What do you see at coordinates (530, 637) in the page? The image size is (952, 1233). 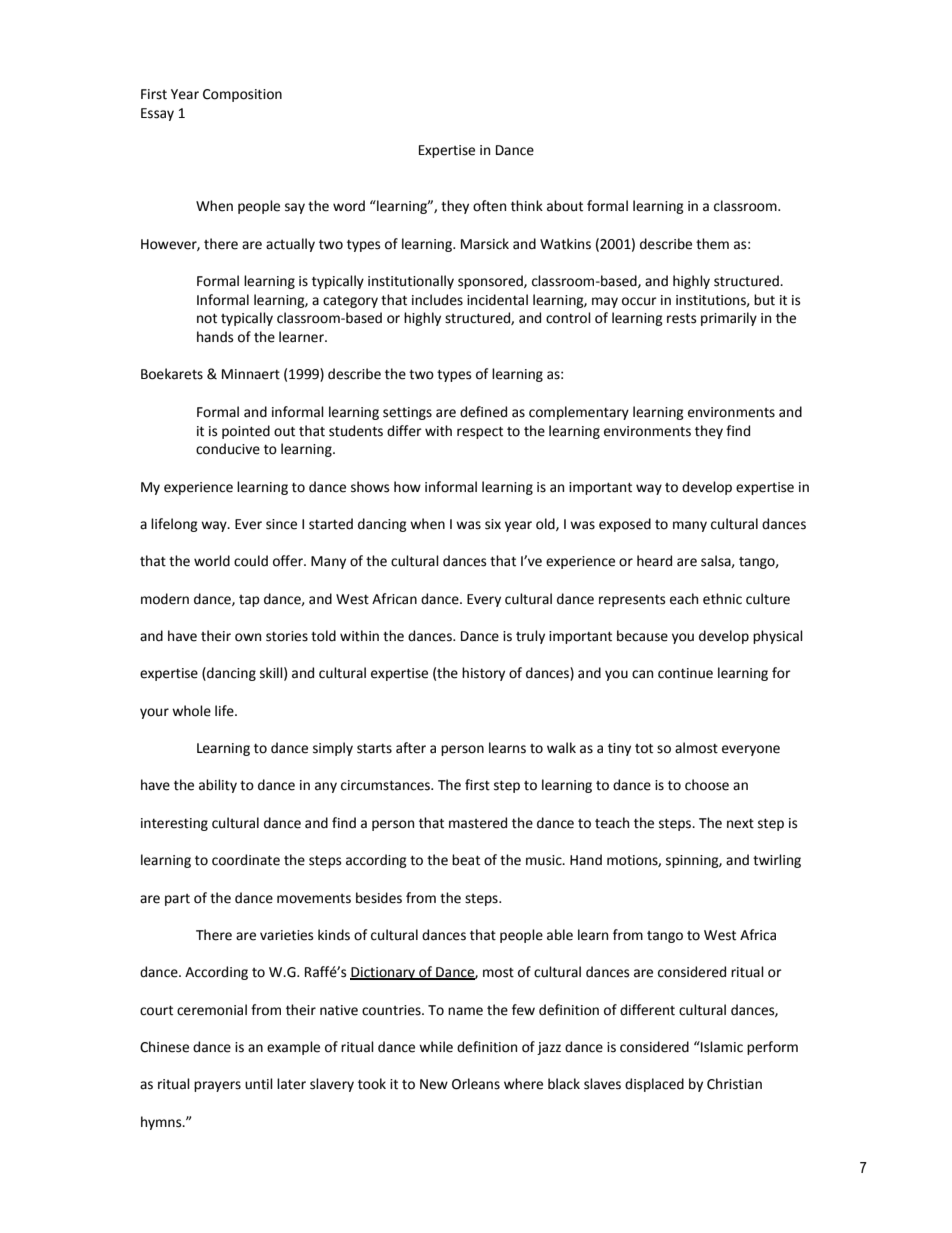 I see `truly` at bounding box center [530, 637].
